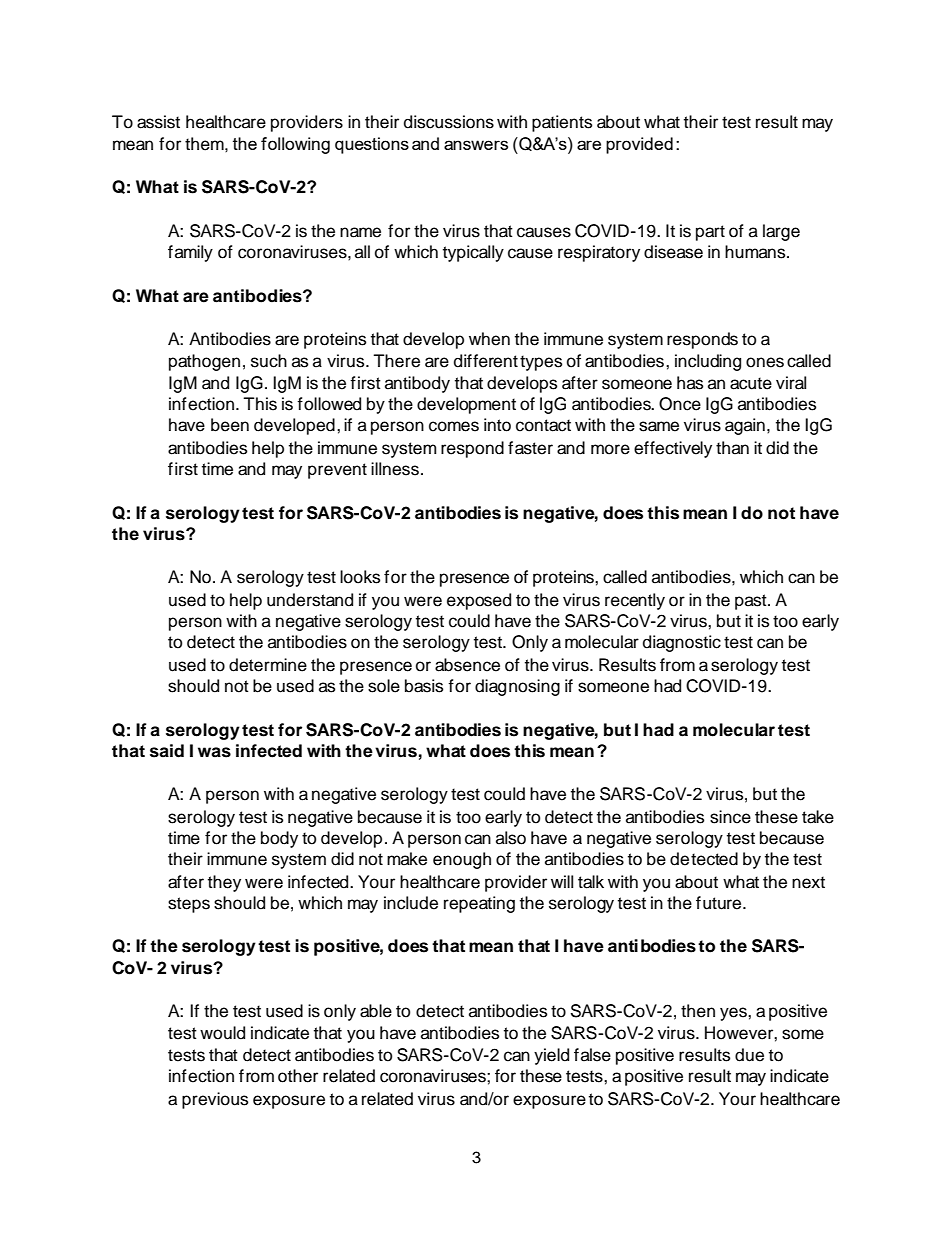 The image size is (952, 1233). I want to click on also, so click(511, 838).
